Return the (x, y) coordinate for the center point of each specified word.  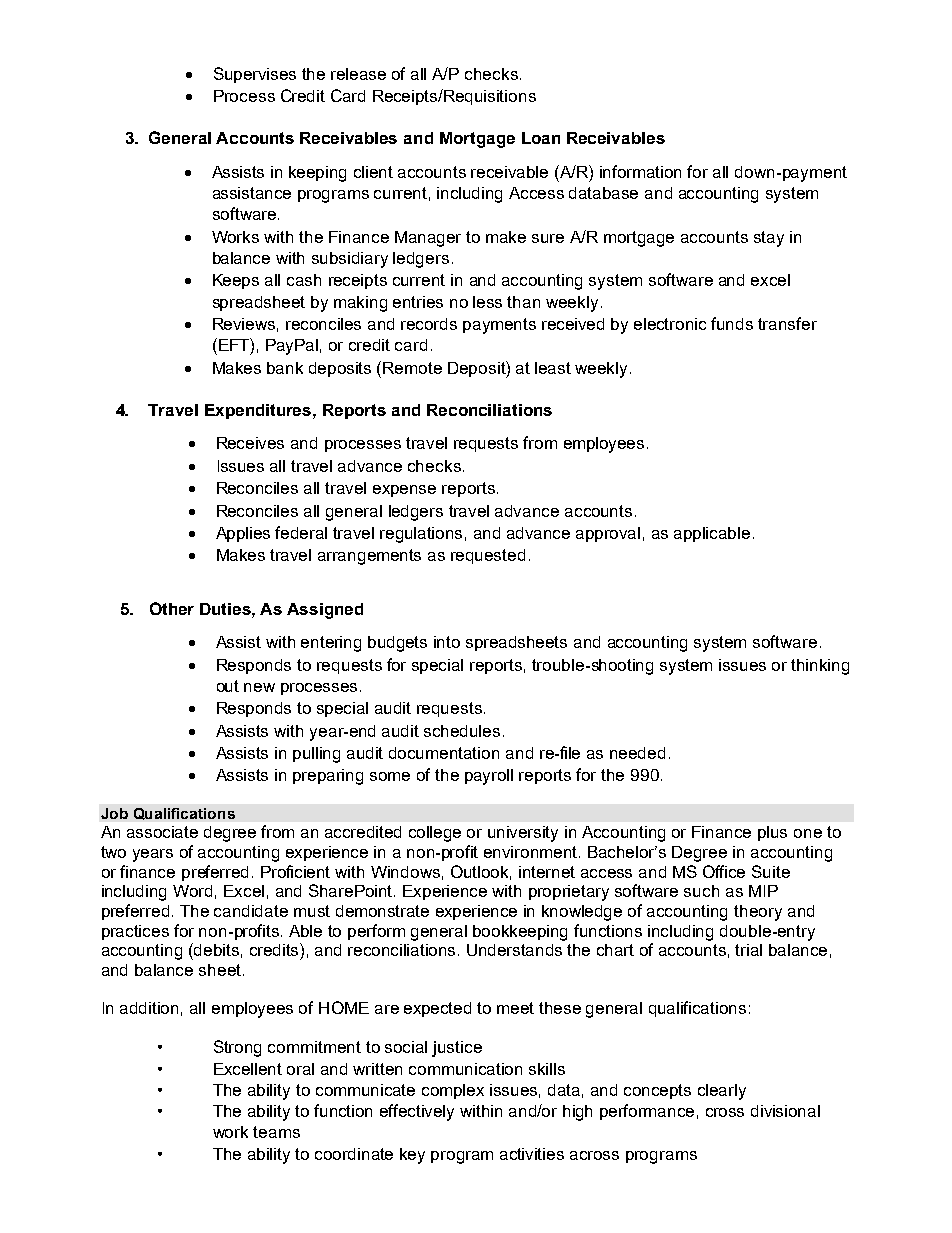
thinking (820, 667)
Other (172, 608)
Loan (541, 138)
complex (453, 1091)
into (447, 642)
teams (276, 1132)
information (640, 171)
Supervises (255, 75)
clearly (722, 1092)
